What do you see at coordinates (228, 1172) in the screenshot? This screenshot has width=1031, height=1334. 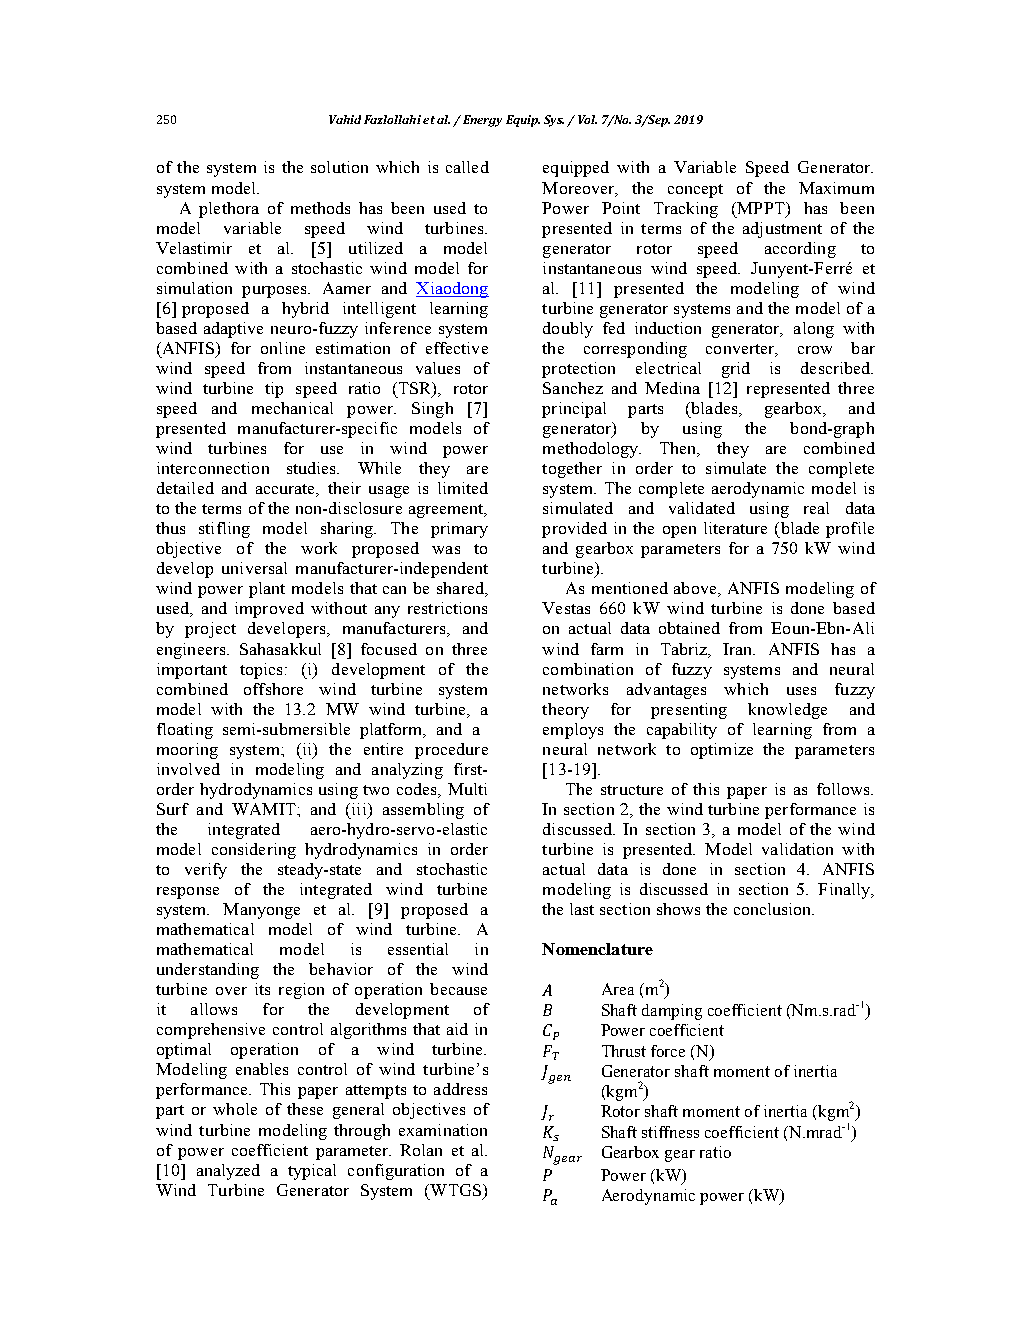 I see `analyzed` at bounding box center [228, 1172].
